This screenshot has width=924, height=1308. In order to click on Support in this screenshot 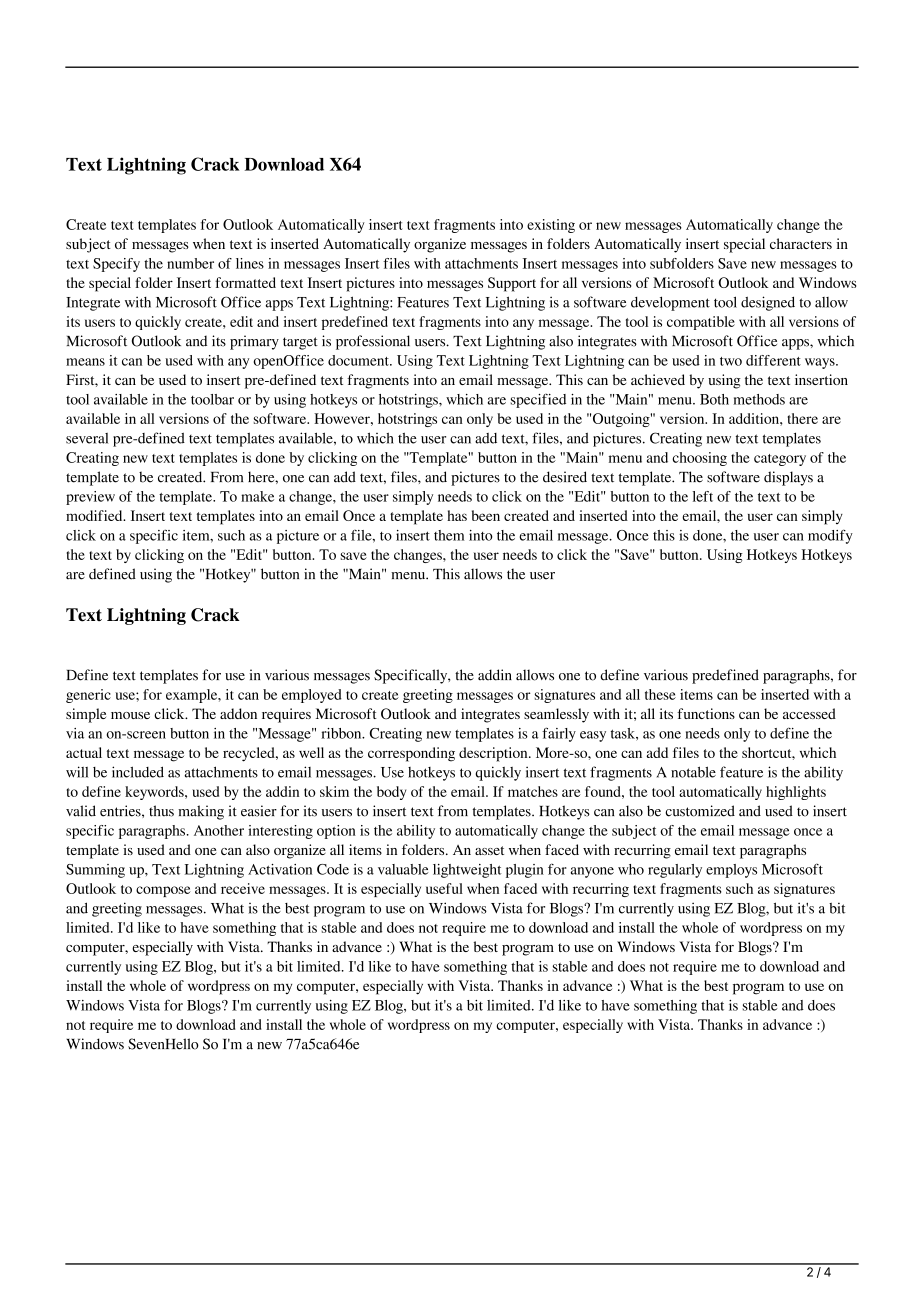, I will do `click(512, 284)`.
